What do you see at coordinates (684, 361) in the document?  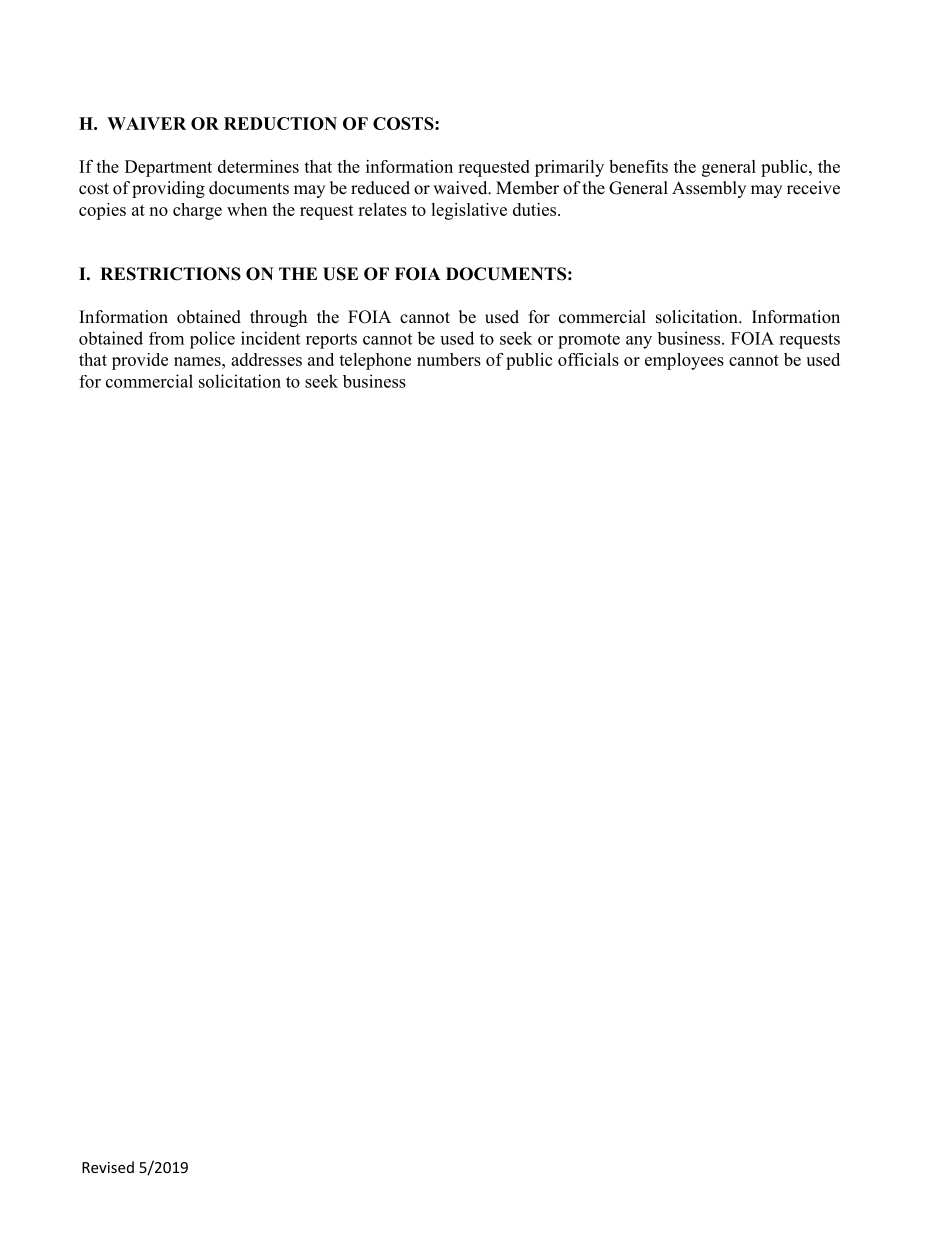 I see `employees` at bounding box center [684, 361].
